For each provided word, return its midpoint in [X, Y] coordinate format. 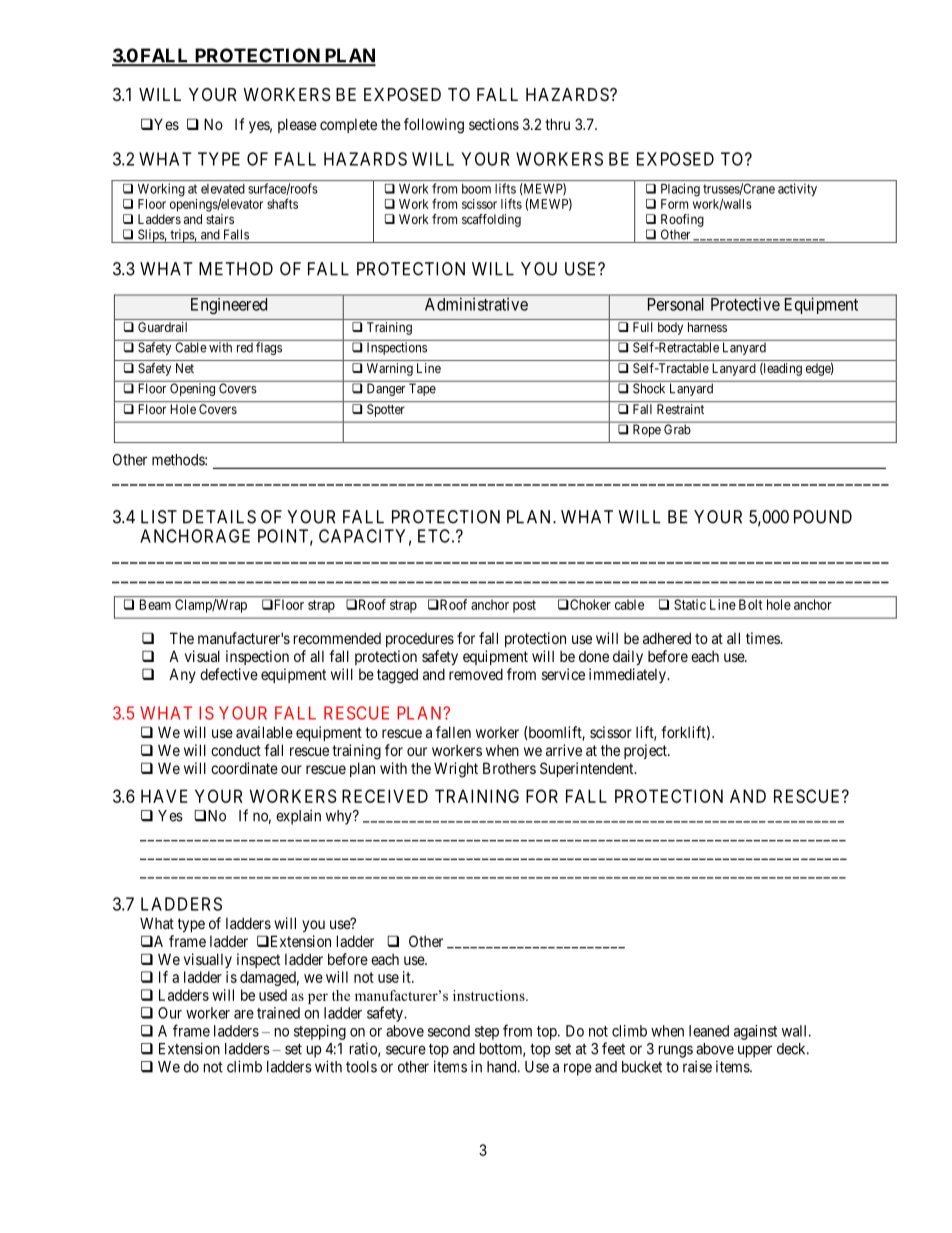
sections [494, 124]
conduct [236, 750]
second [449, 1031]
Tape [422, 389]
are [244, 1014]
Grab [677, 429]
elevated [223, 189]
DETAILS [219, 517]
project [646, 751]
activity [797, 189]
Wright [456, 770]
